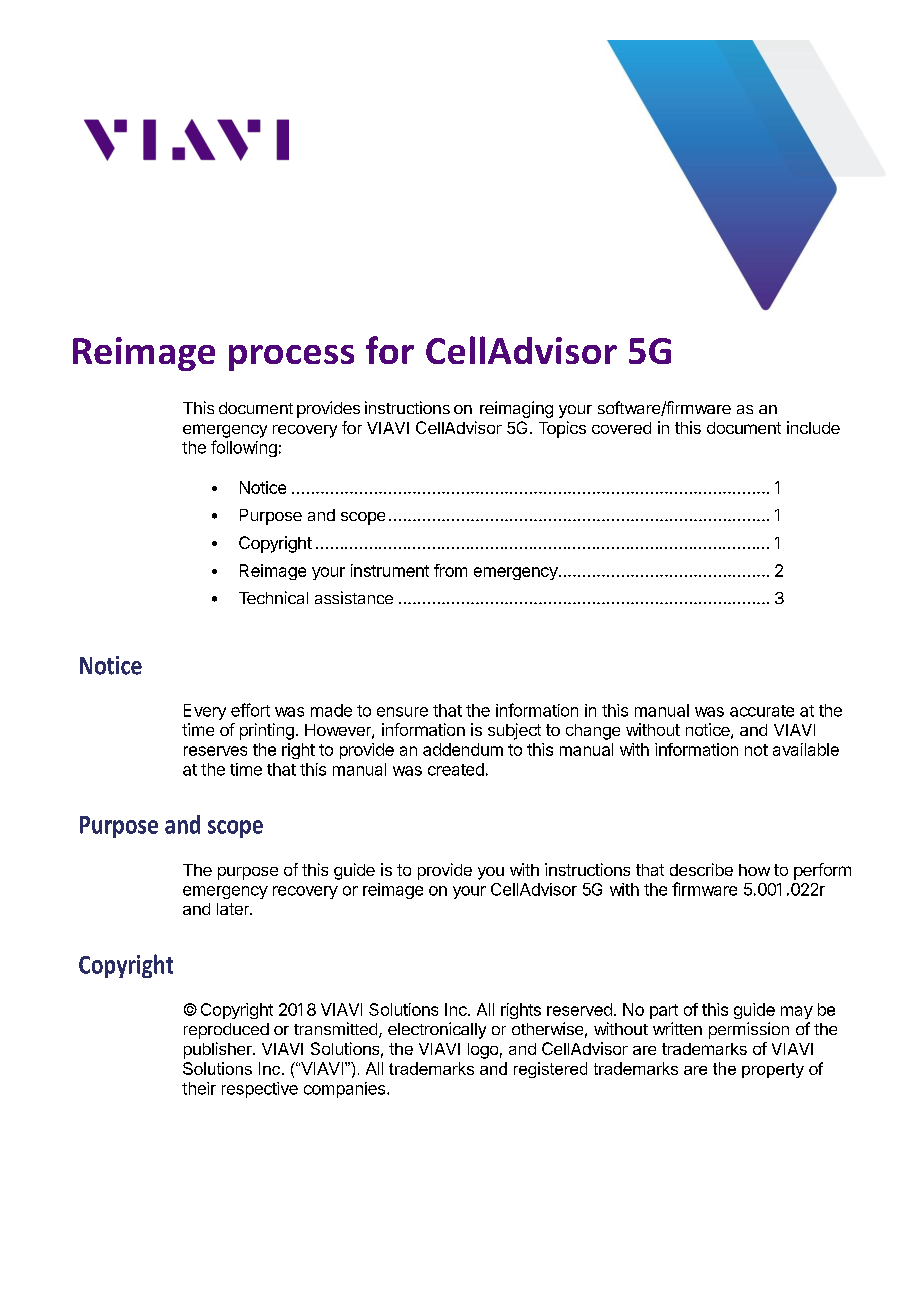 This page has width=924, height=1309. I want to click on respective, so click(260, 1090).
